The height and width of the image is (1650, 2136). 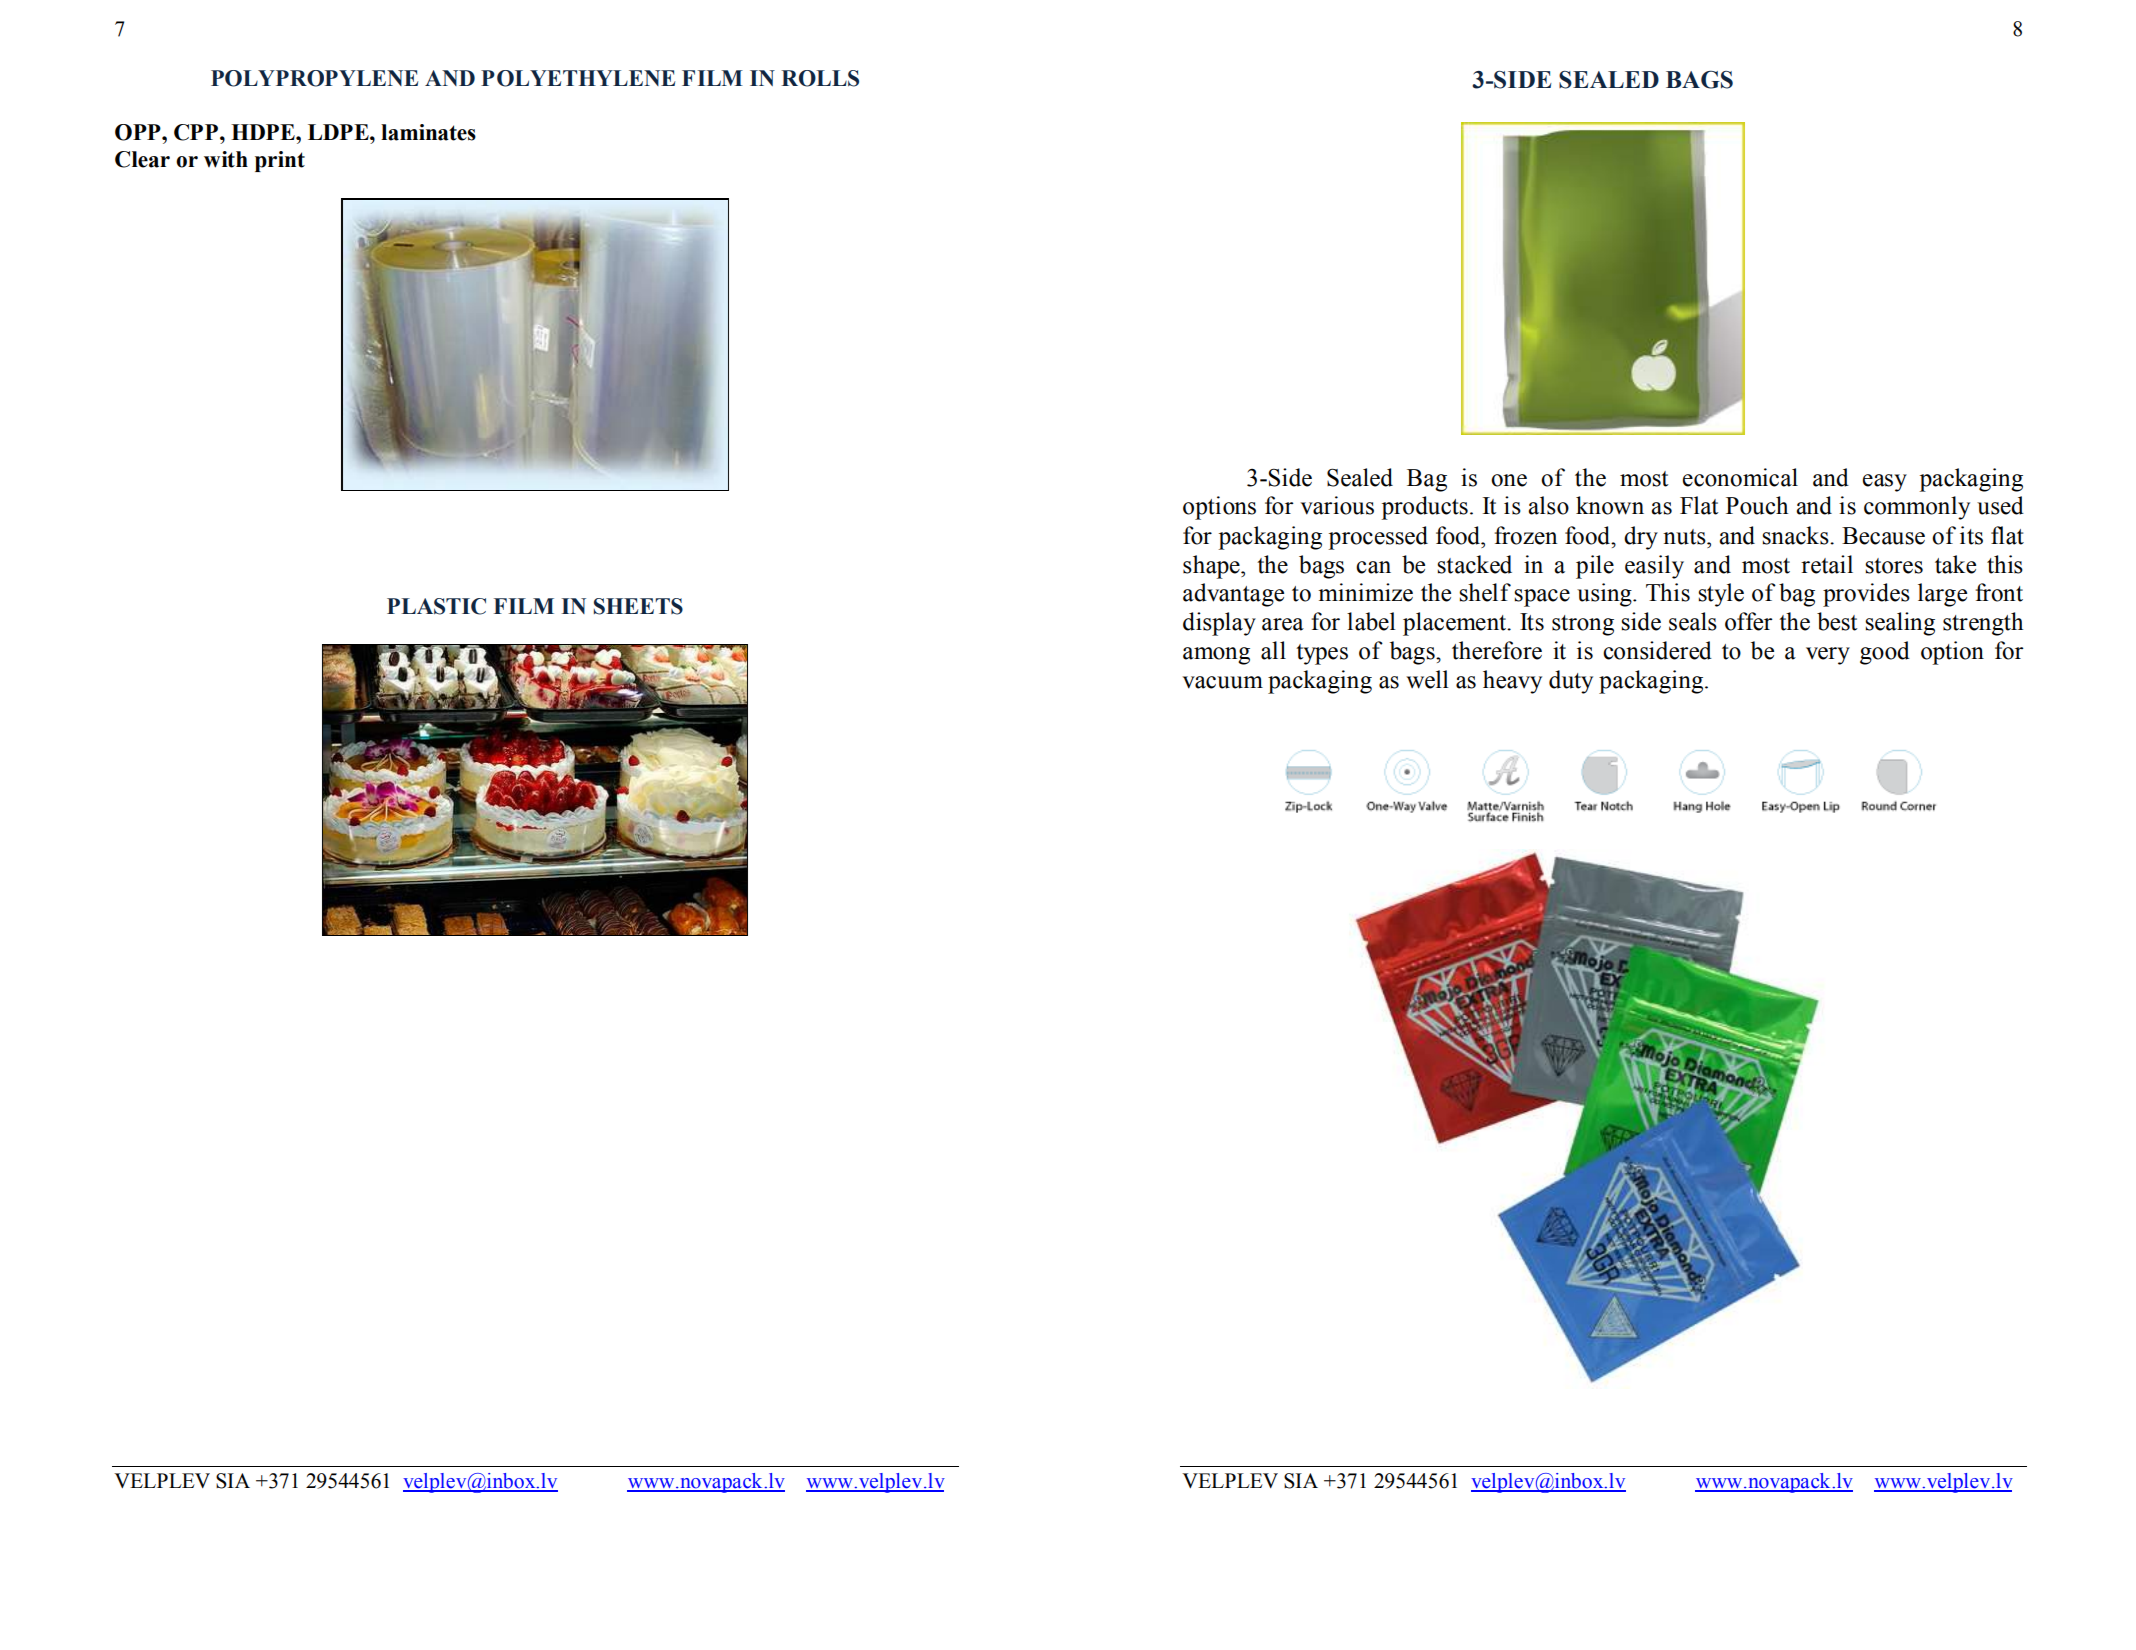 What do you see at coordinates (1740, 477) in the image?
I see `economical` at bounding box center [1740, 477].
